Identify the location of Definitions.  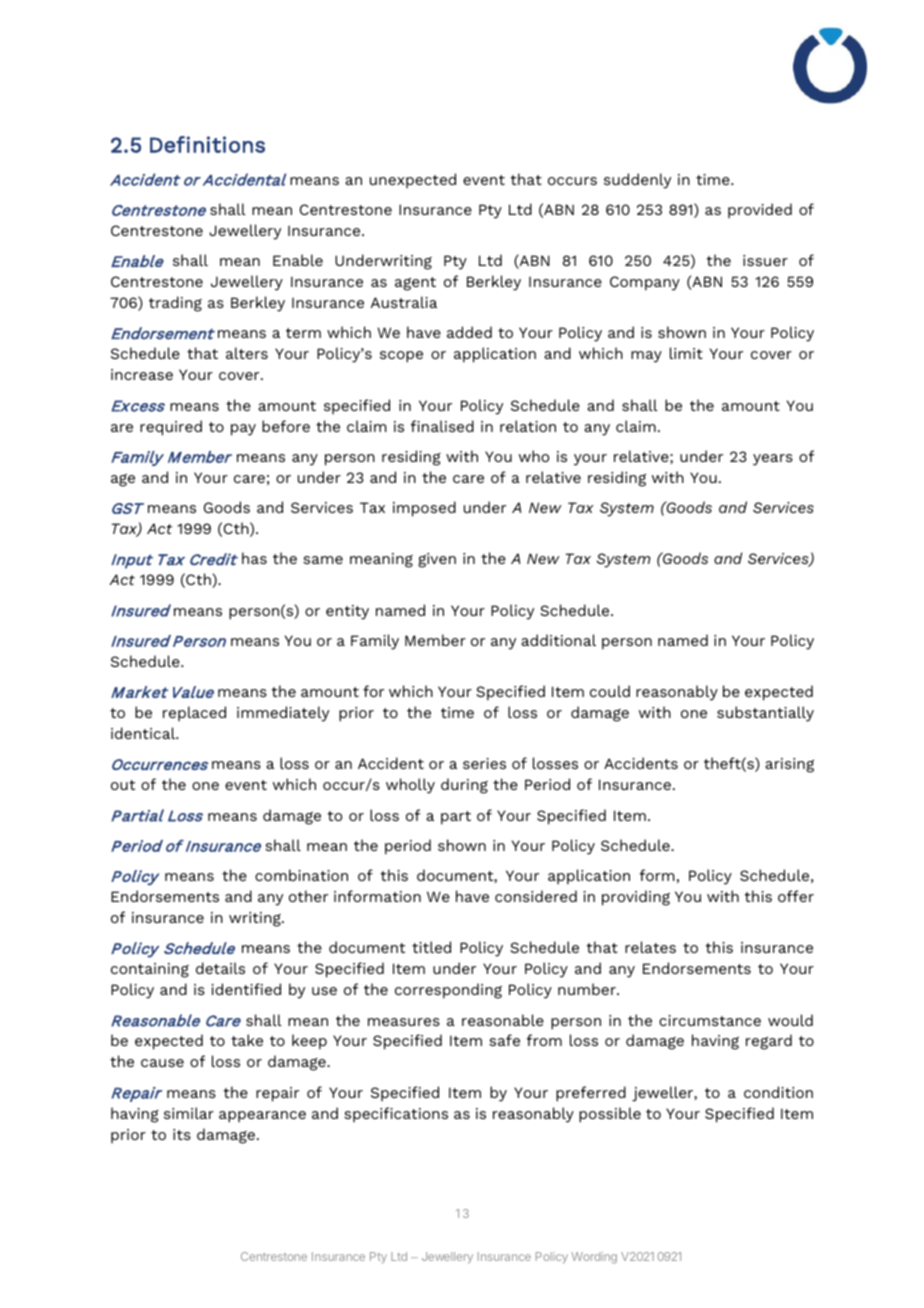
(207, 144).
